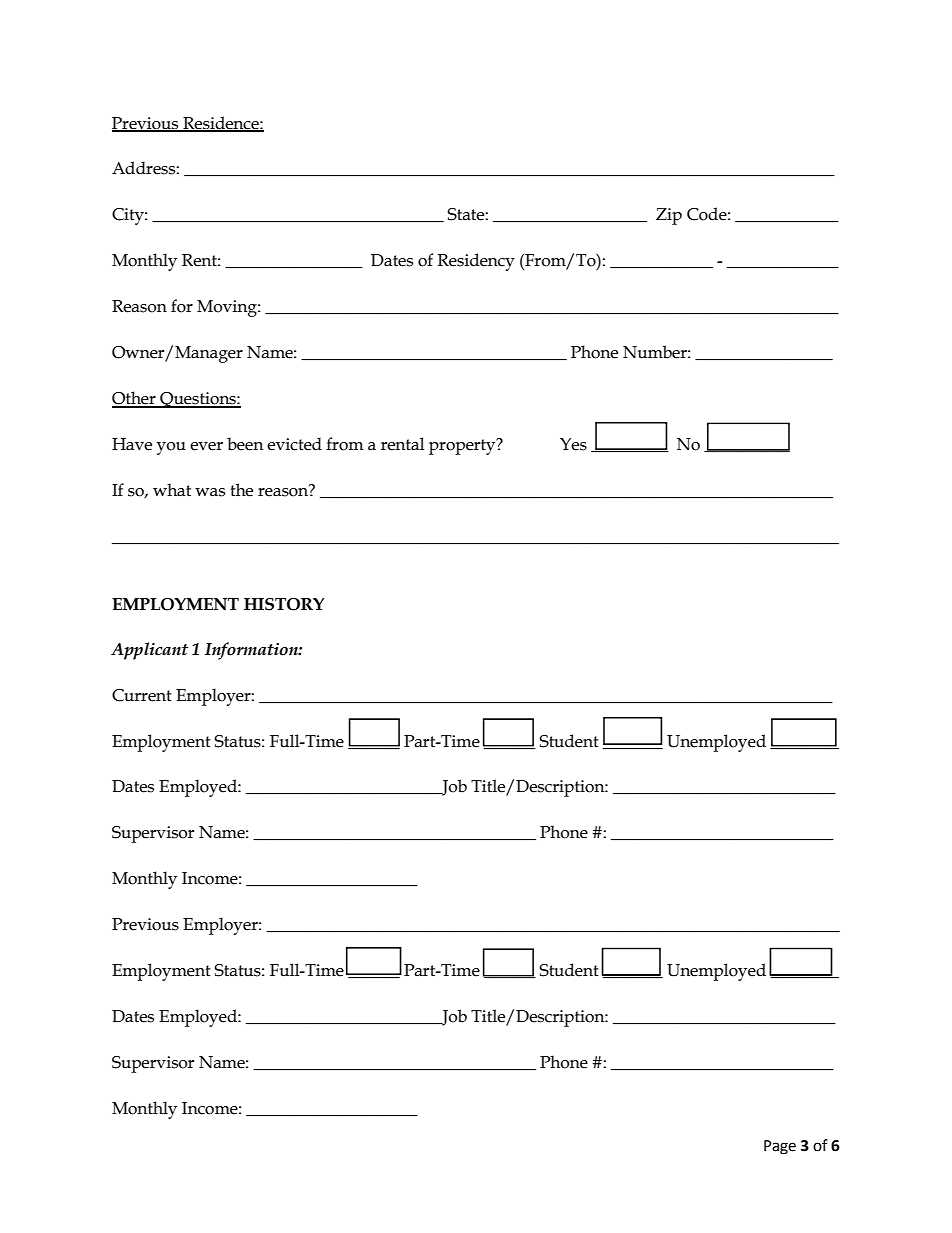 The height and width of the screenshot is (1233, 952). What do you see at coordinates (780, 1147) in the screenshot?
I see `Page` at bounding box center [780, 1147].
